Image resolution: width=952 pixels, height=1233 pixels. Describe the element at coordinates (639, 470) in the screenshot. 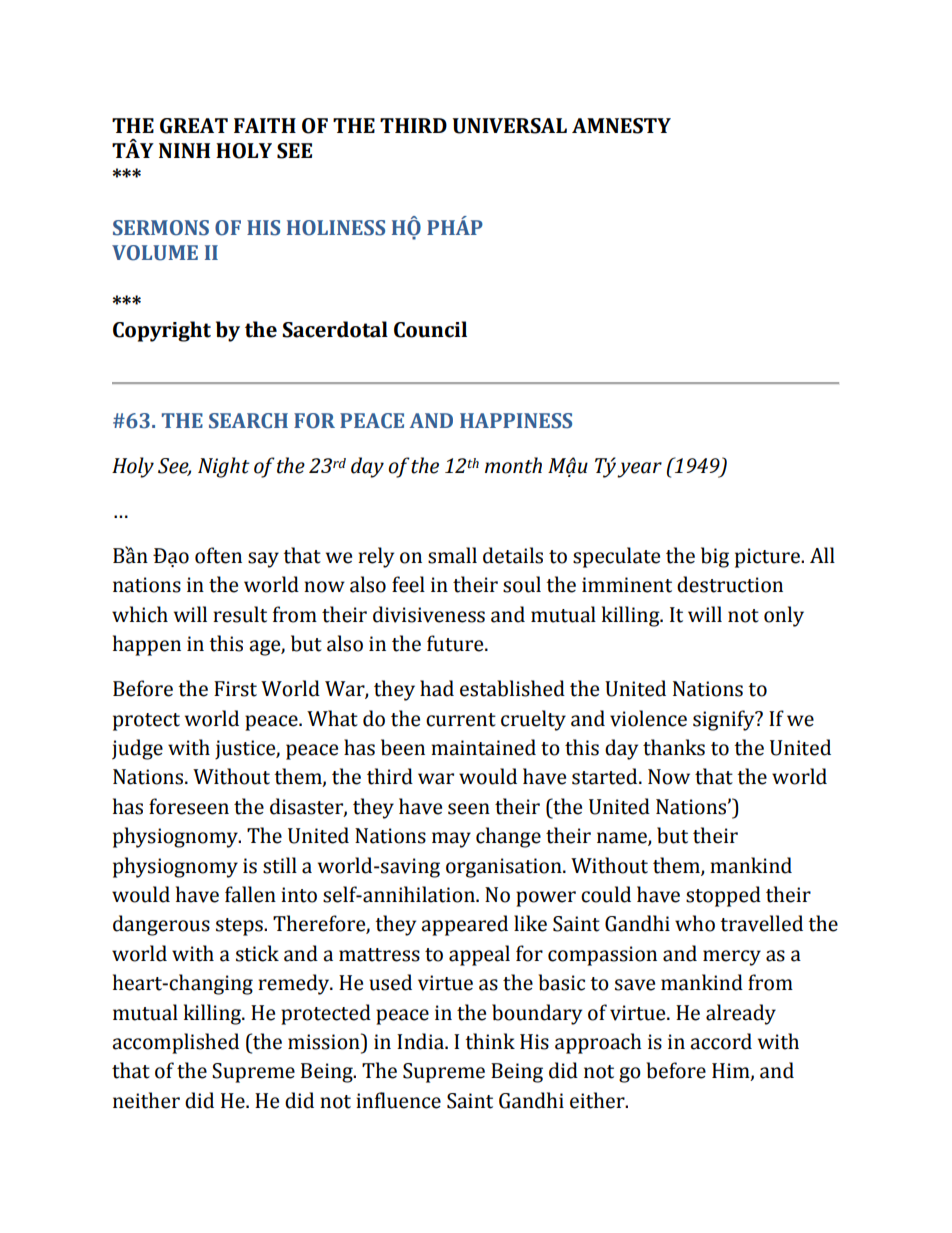

I see `year` at that location.
